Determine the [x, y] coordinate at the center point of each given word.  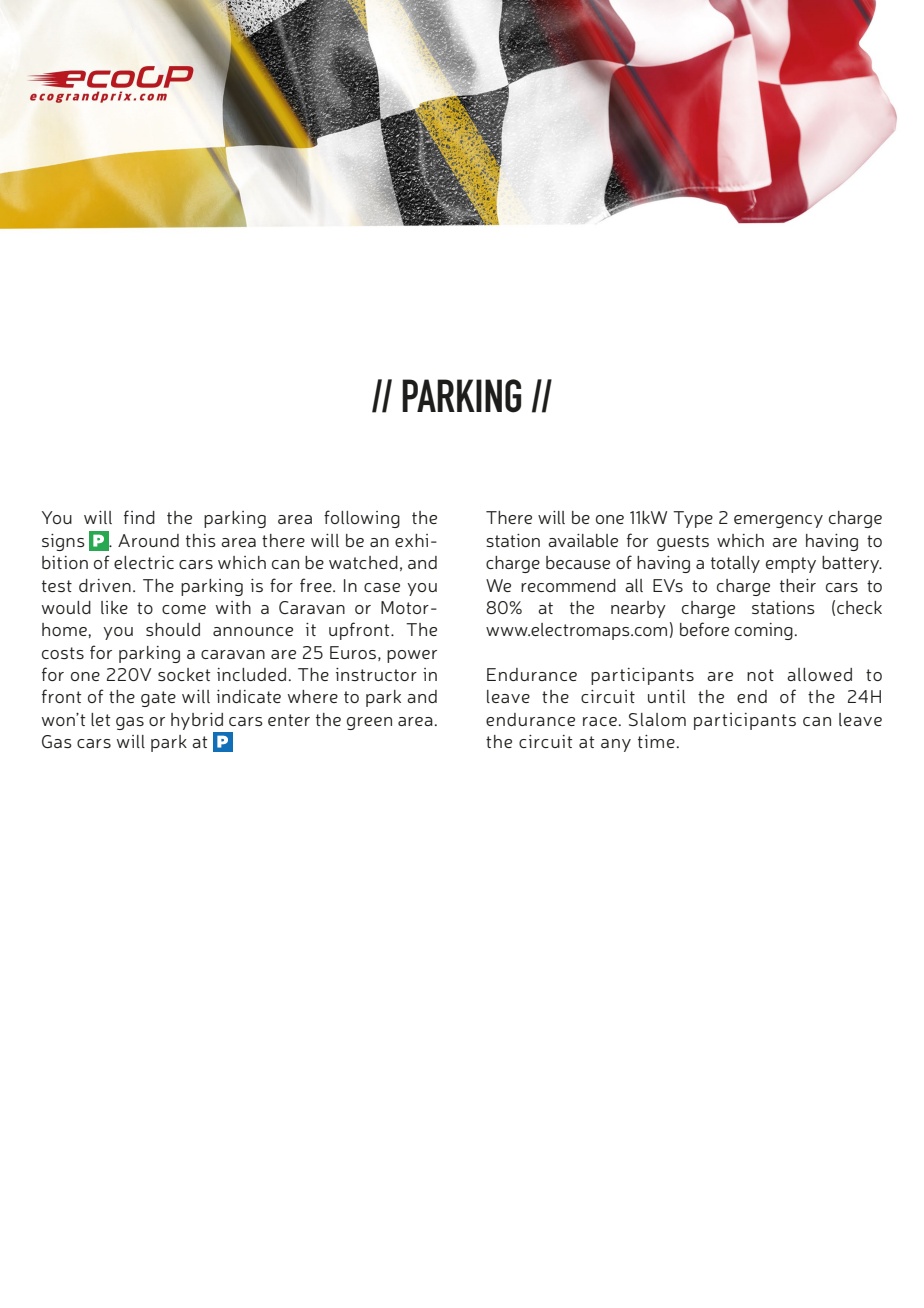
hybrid [197, 721]
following [362, 519]
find [139, 517]
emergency [778, 521]
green [369, 723]
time [656, 741]
